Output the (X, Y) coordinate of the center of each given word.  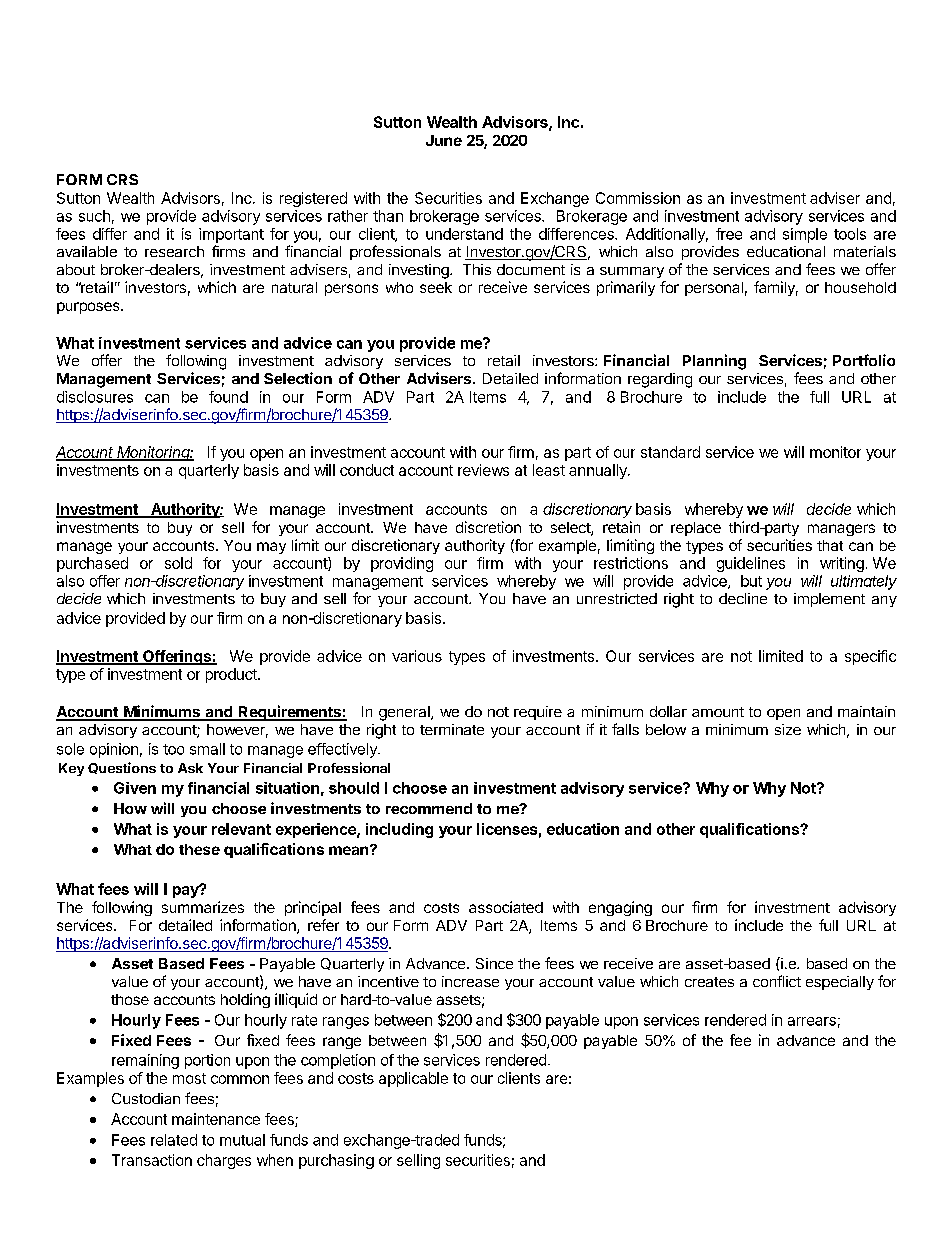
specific (870, 657)
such (94, 216)
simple (805, 235)
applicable (413, 1079)
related (174, 1140)
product (232, 675)
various (417, 656)
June (444, 140)
